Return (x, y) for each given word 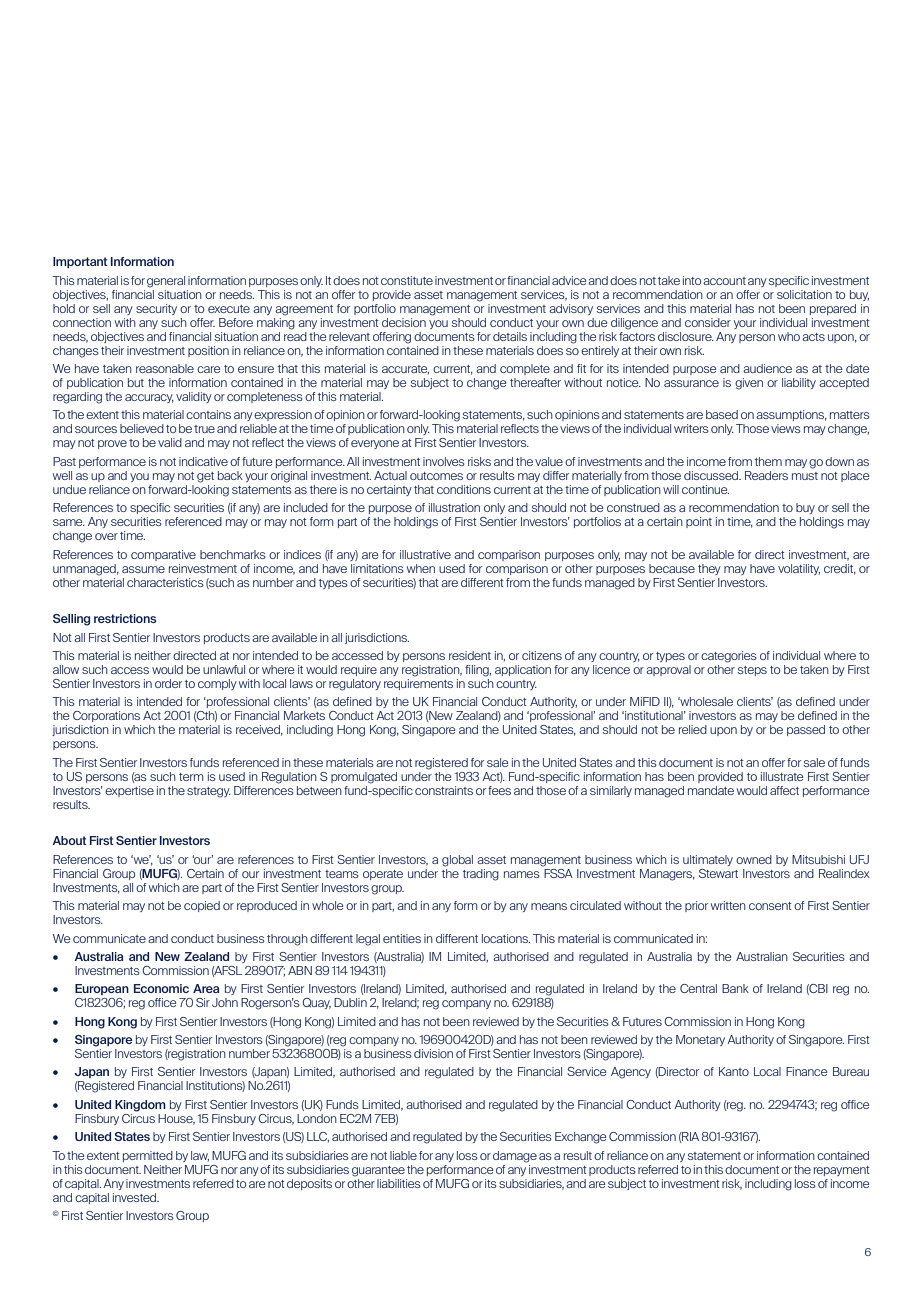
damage (515, 1157)
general (166, 282)
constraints (444, 790)
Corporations (106, 716)
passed (806, 730)
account (724, 281)
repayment (842, 1171)
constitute (407, 280)
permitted (148, 1156)
